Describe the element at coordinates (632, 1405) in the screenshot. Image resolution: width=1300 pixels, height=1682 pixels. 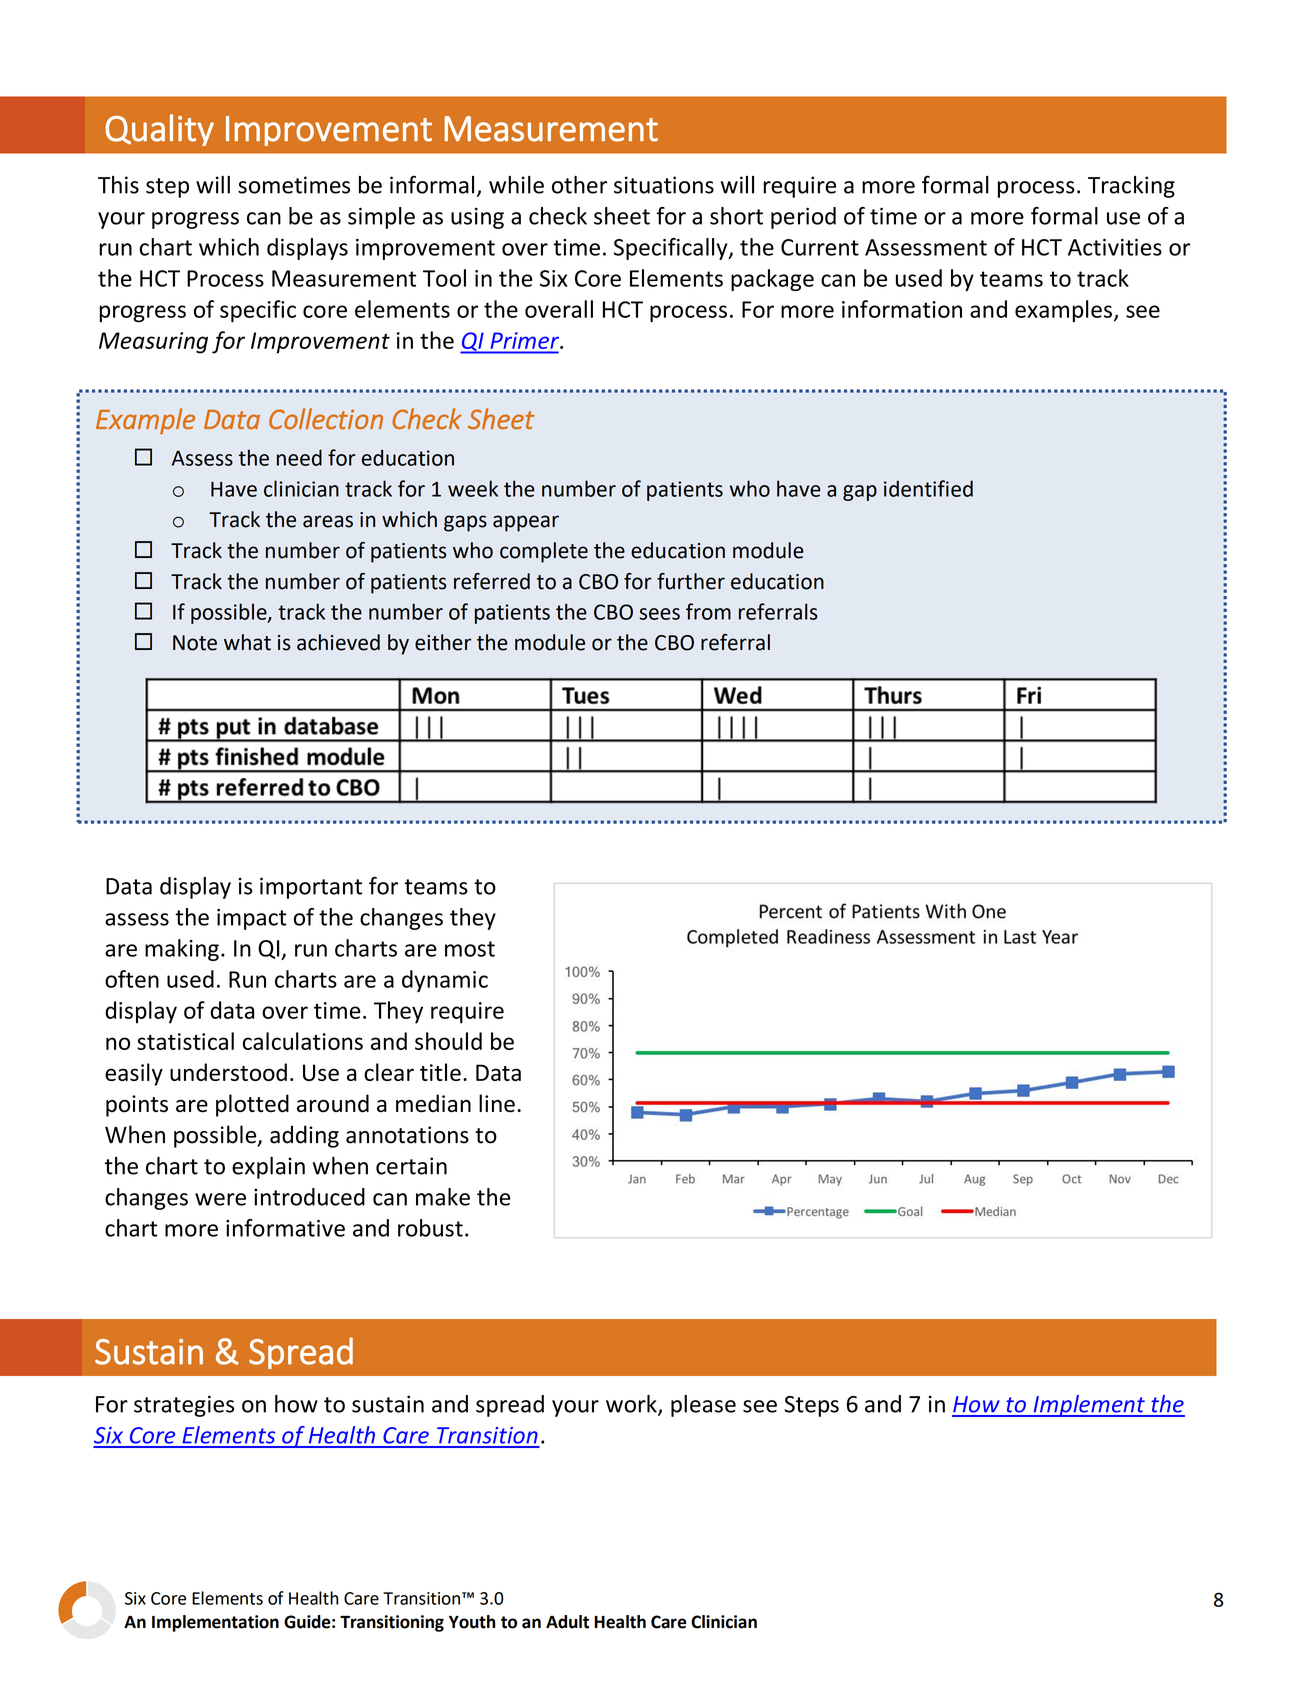
I see `work` at that location.
